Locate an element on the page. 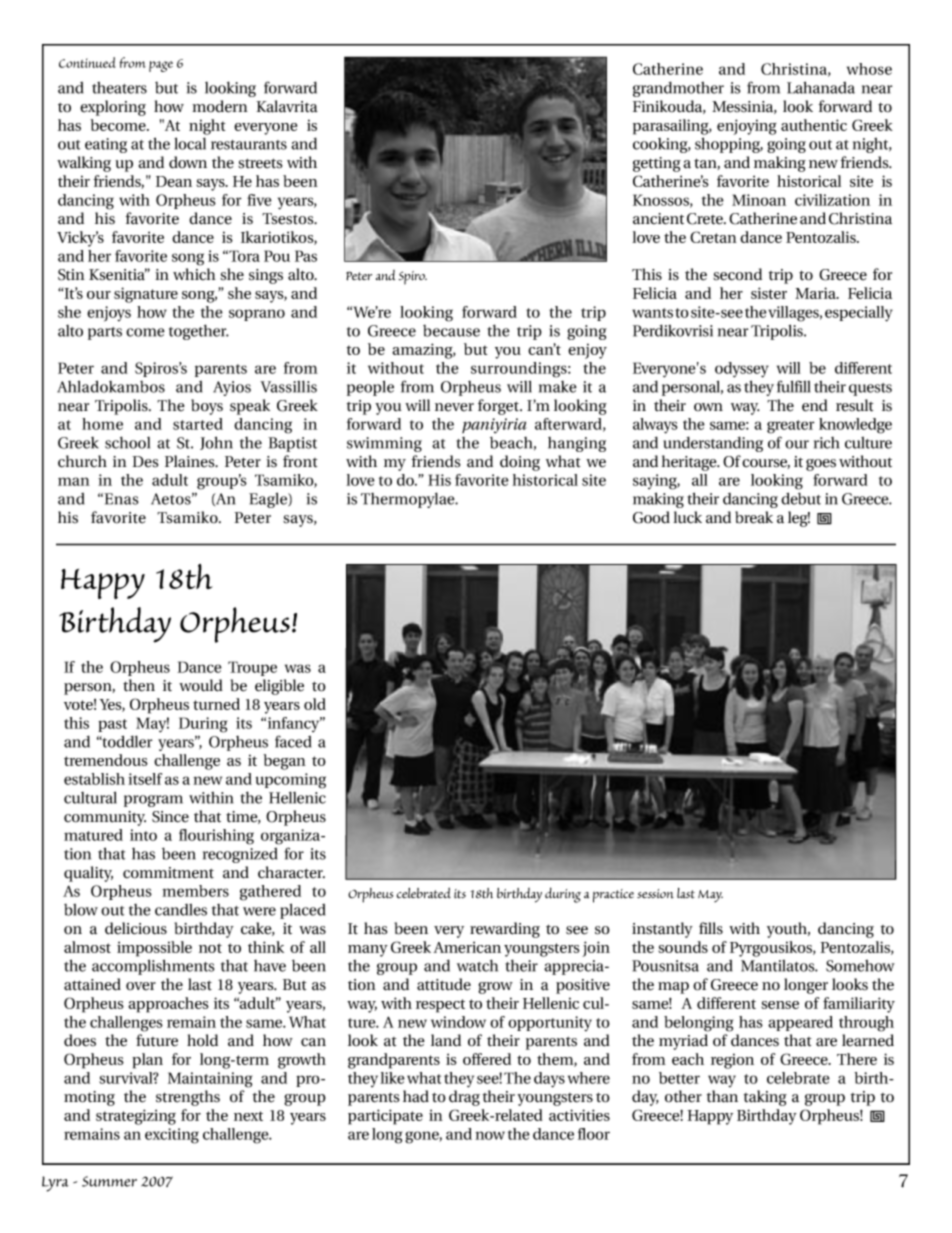  Des is located at coordinates (145, 462).
